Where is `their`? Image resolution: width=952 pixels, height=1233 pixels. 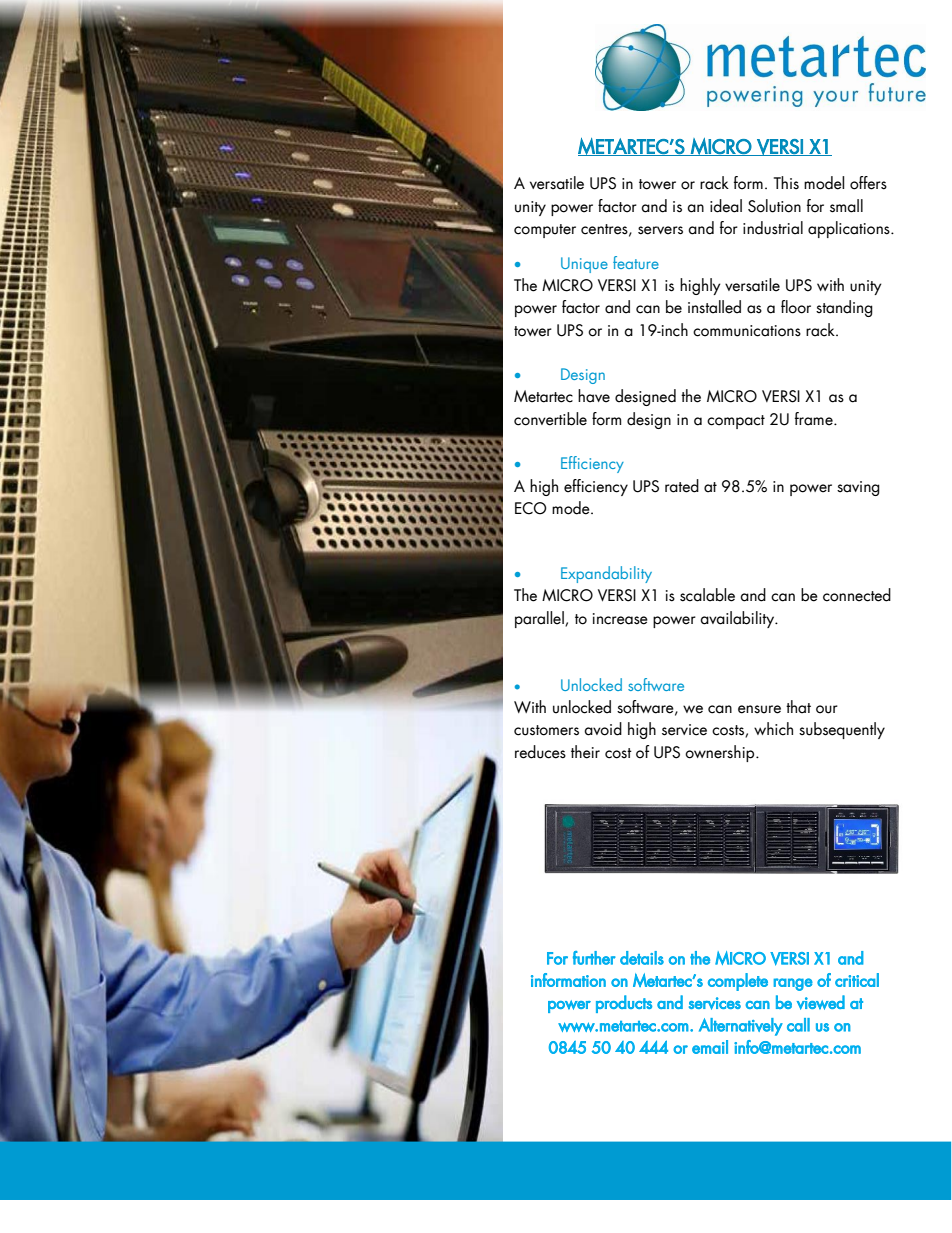 their is located at coordinates (585, 752).
